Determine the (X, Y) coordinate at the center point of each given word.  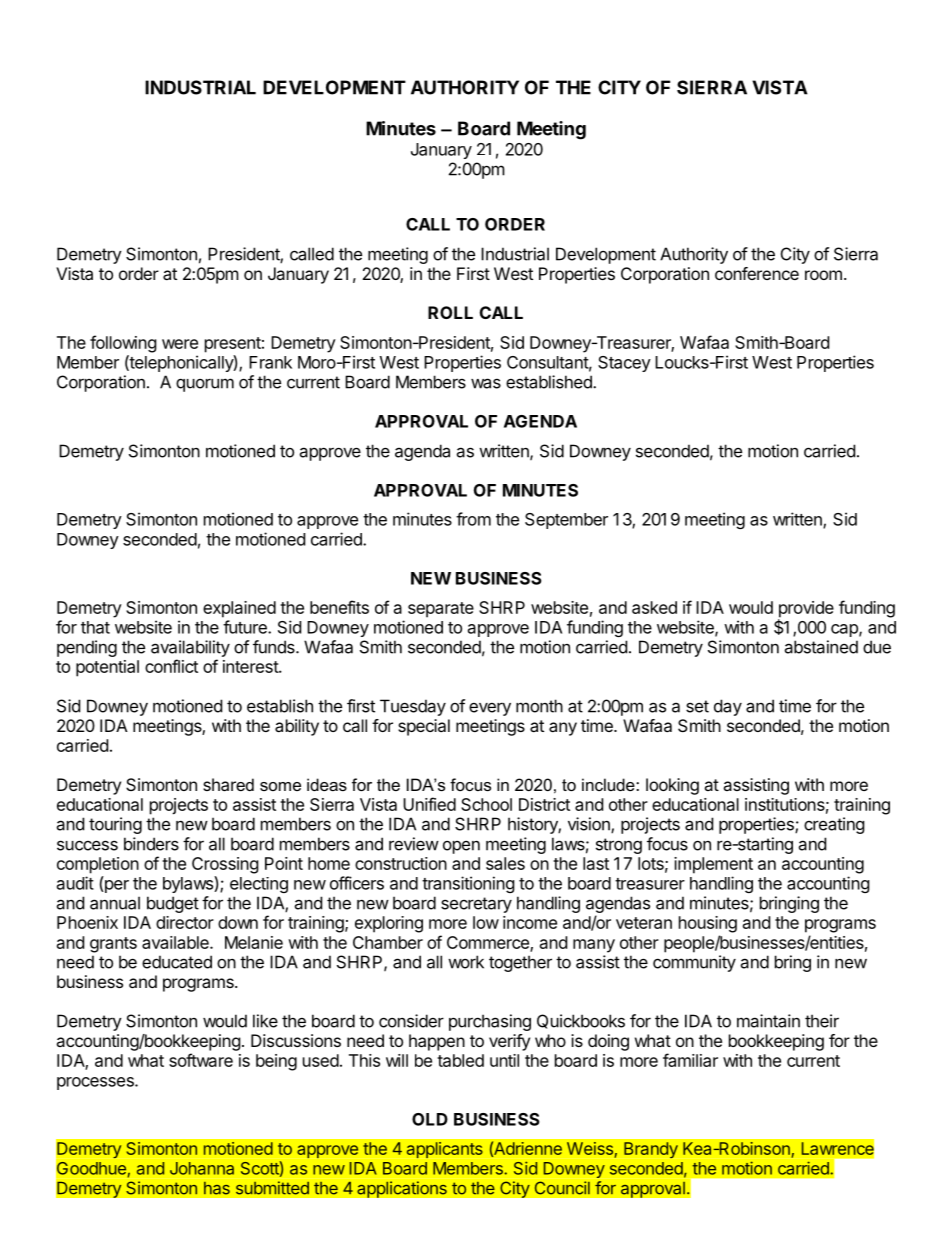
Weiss (591, 1150)
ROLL (450, 312)
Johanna (202, 1168)
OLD (430, 1119)
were (180, 344)
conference (757, 273)
